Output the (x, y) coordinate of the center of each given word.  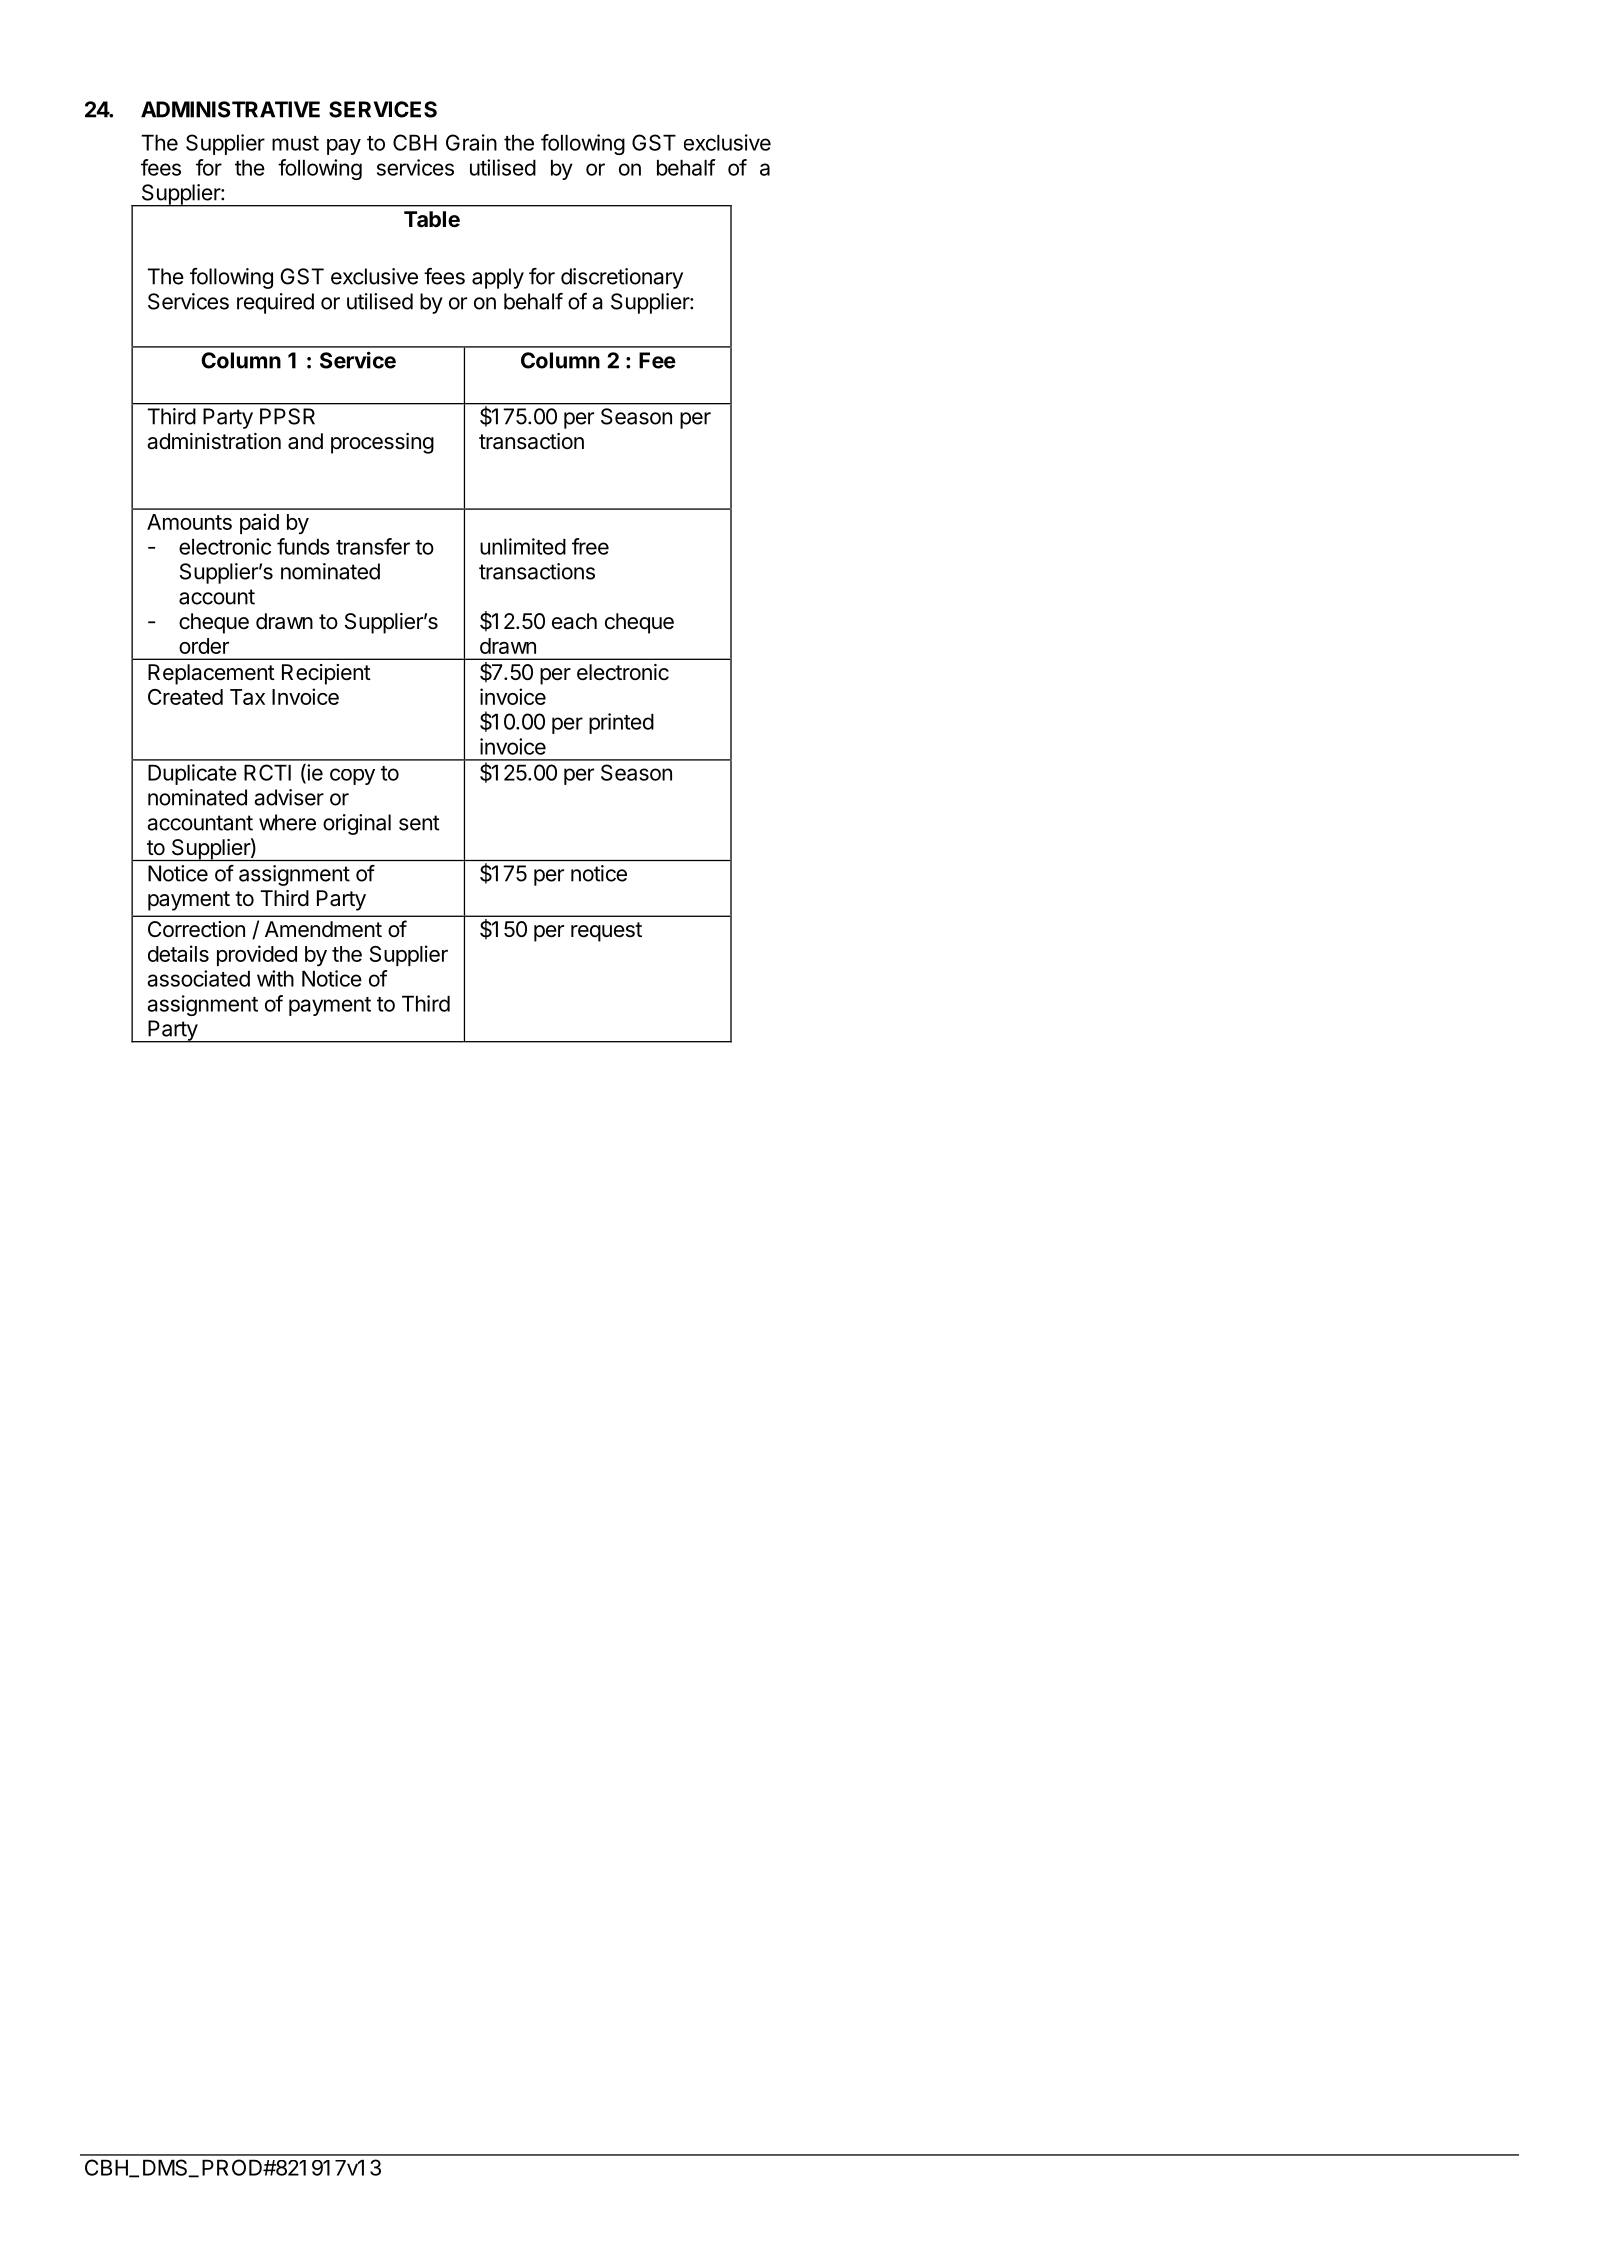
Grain (471, 142)
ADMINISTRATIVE (230, 109)
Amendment (323, 929)
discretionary (622, 278)
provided (257, 955)
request (606, 932)
